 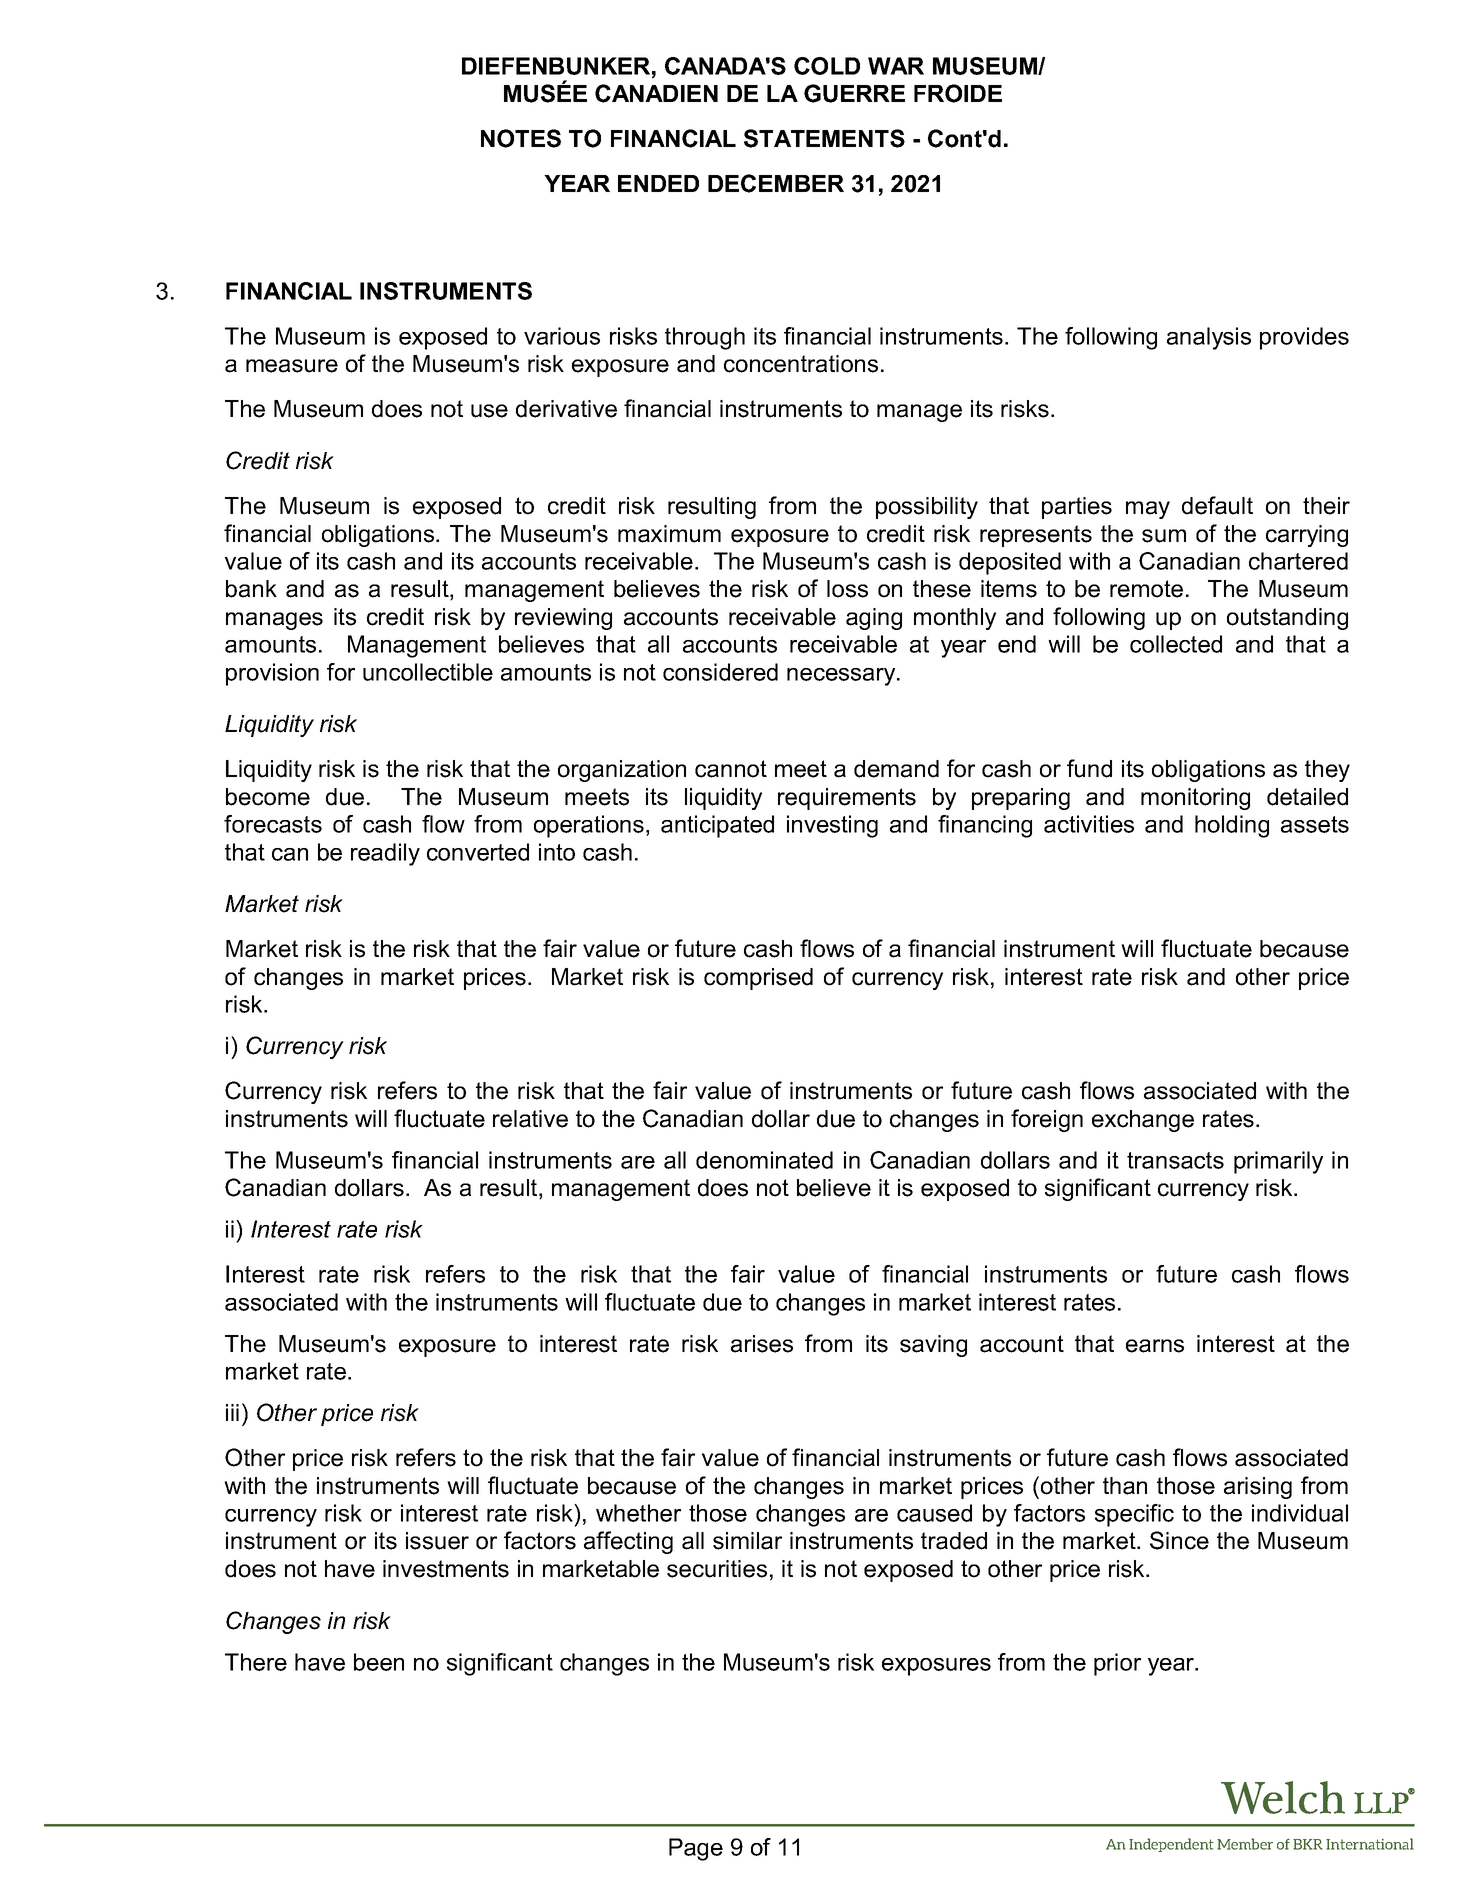 I want to click on analysis, so click(x=1209, y=338).
